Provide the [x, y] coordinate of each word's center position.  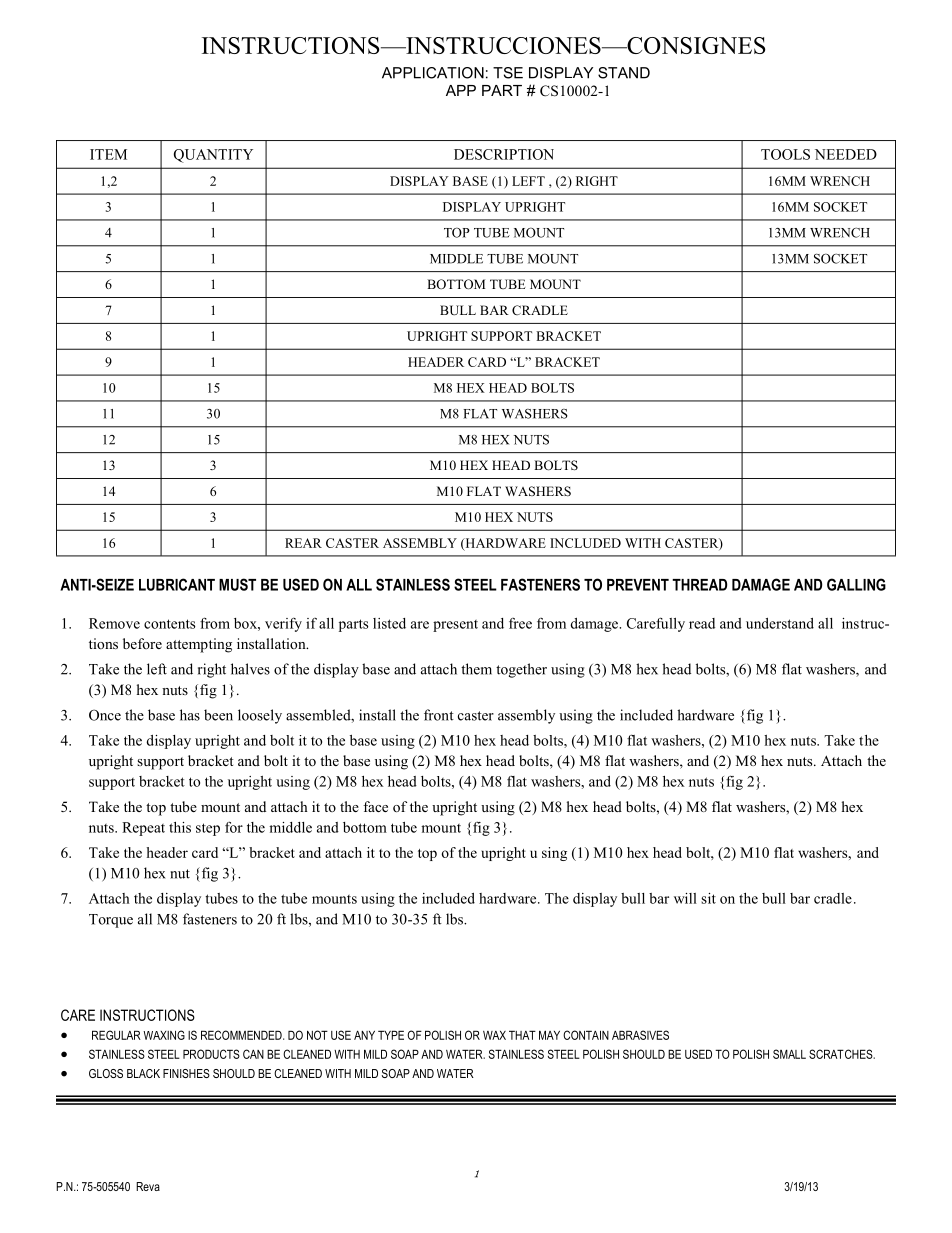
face [375, 806]
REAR [303, 543]
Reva [148, 1186]
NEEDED [846, 154]
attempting [199, 645]
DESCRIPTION [504, 154]
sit [708, 898]
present [455, 626]
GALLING [856, 584]
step [208, 829]
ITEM [108, 154]
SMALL [789, 1054]
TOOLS [785, 154]
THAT [522, 1035]
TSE [508, 73]
